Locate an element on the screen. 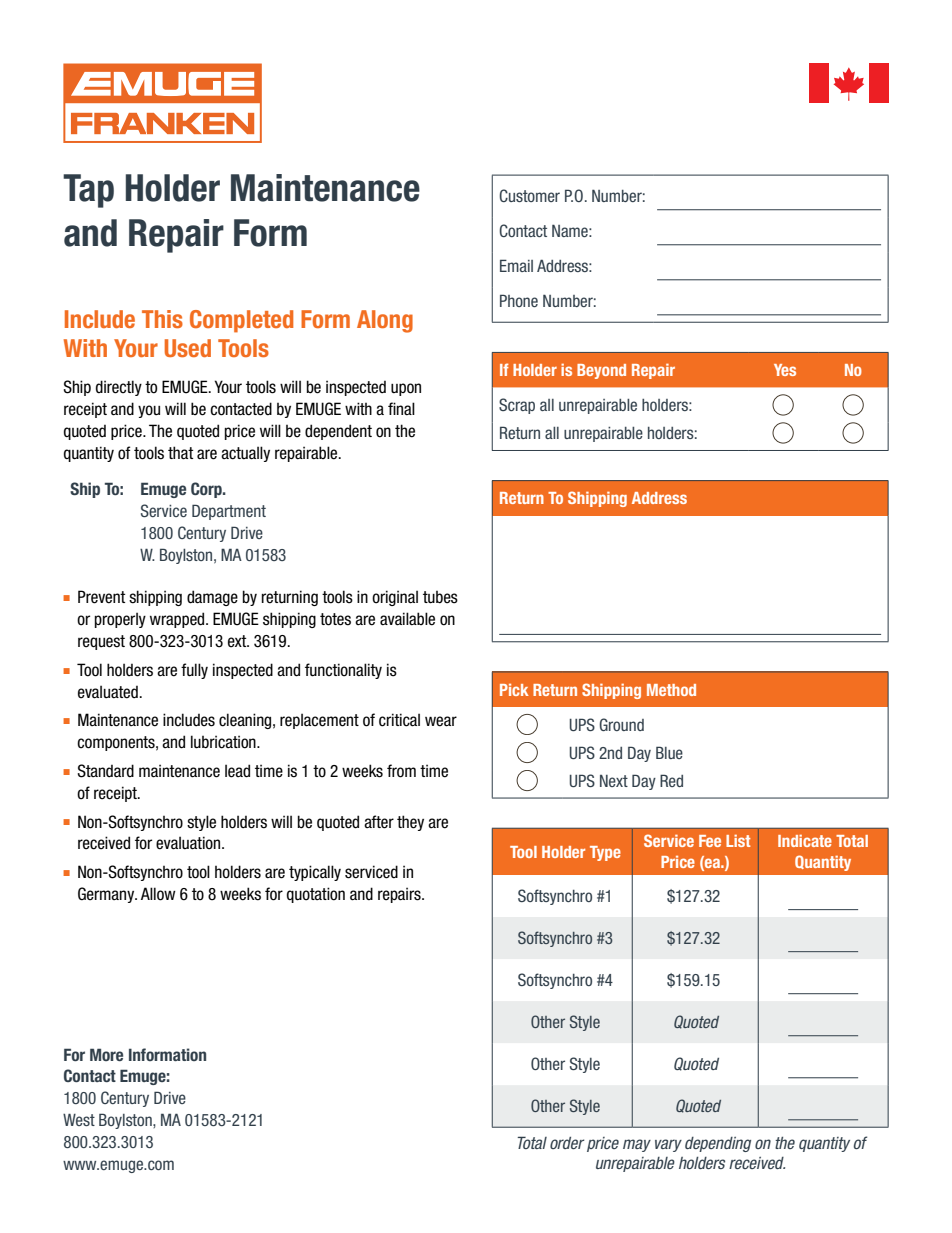 The width and height of the screenshot is (952, 1233). fully is located at coordinates (194, 671).
